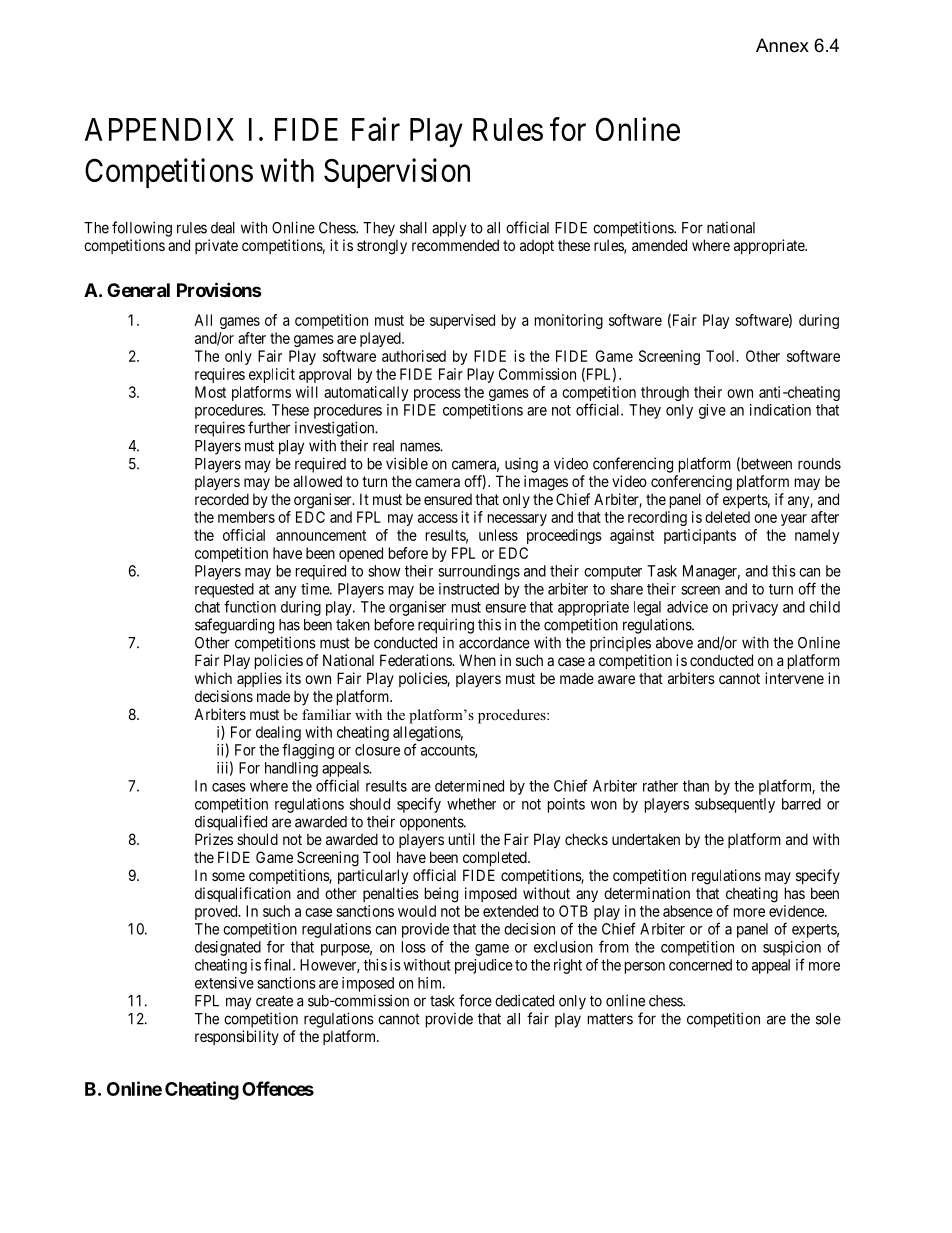 This screenshot has height=1233, width=952. I want to click on unless, so click(498, 535).
